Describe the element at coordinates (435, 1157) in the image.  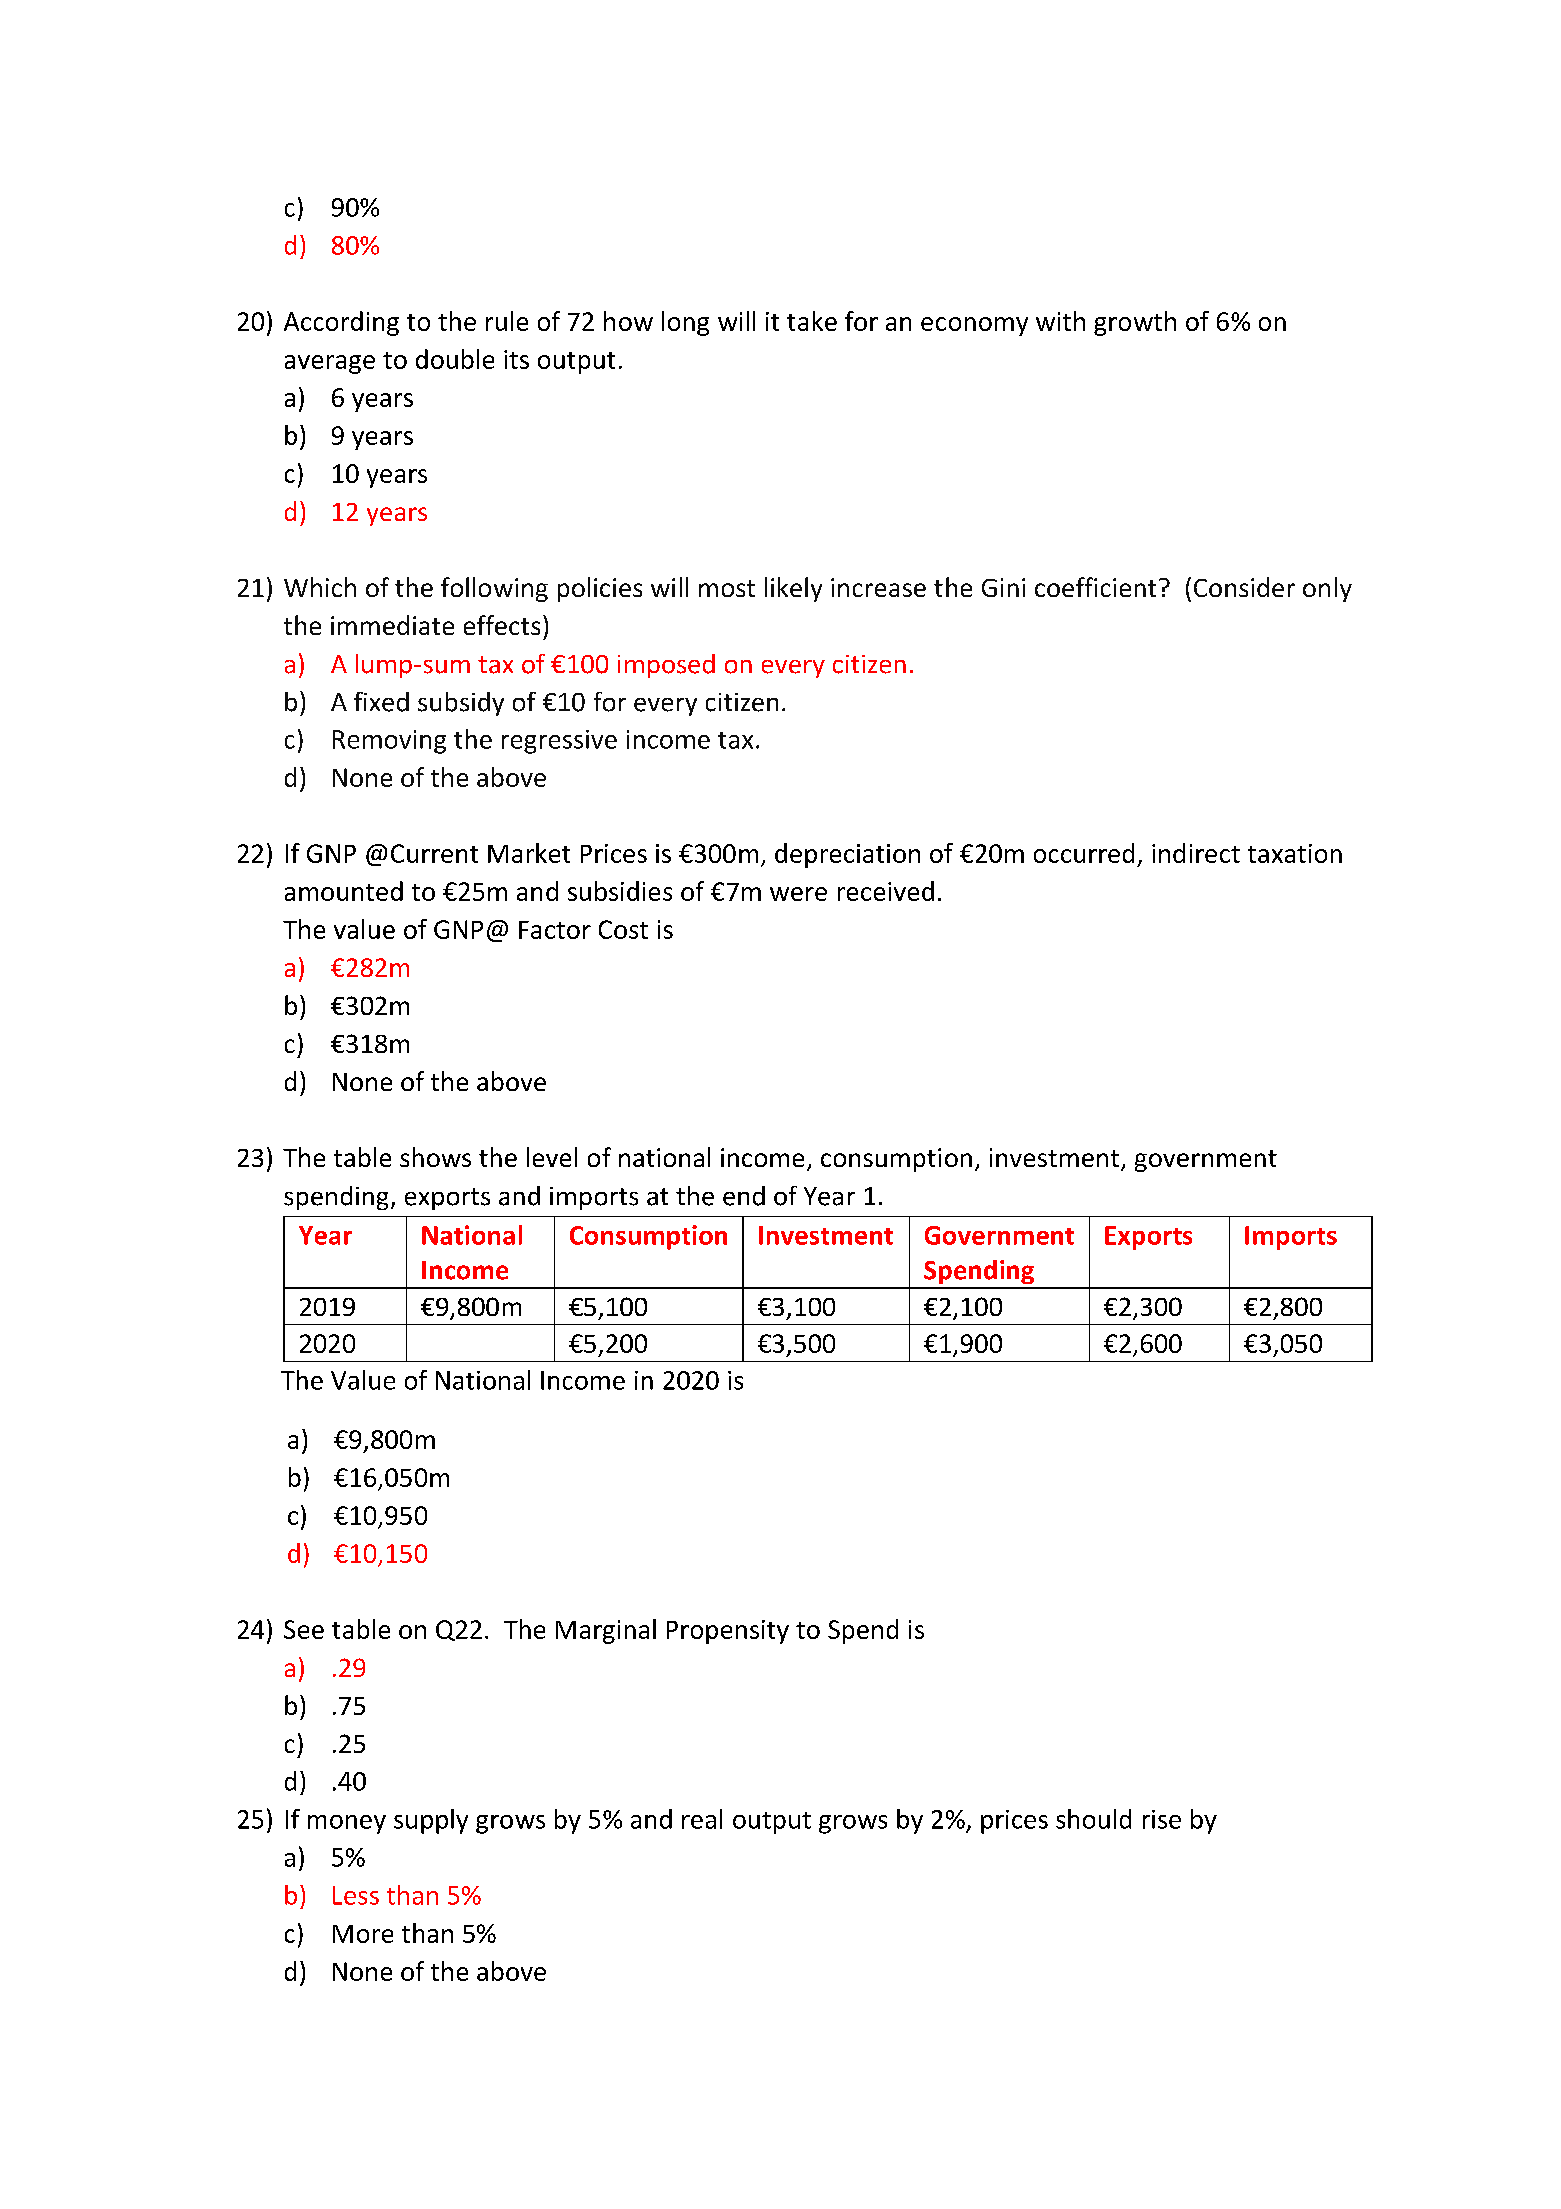
I see `shows` at that location.
